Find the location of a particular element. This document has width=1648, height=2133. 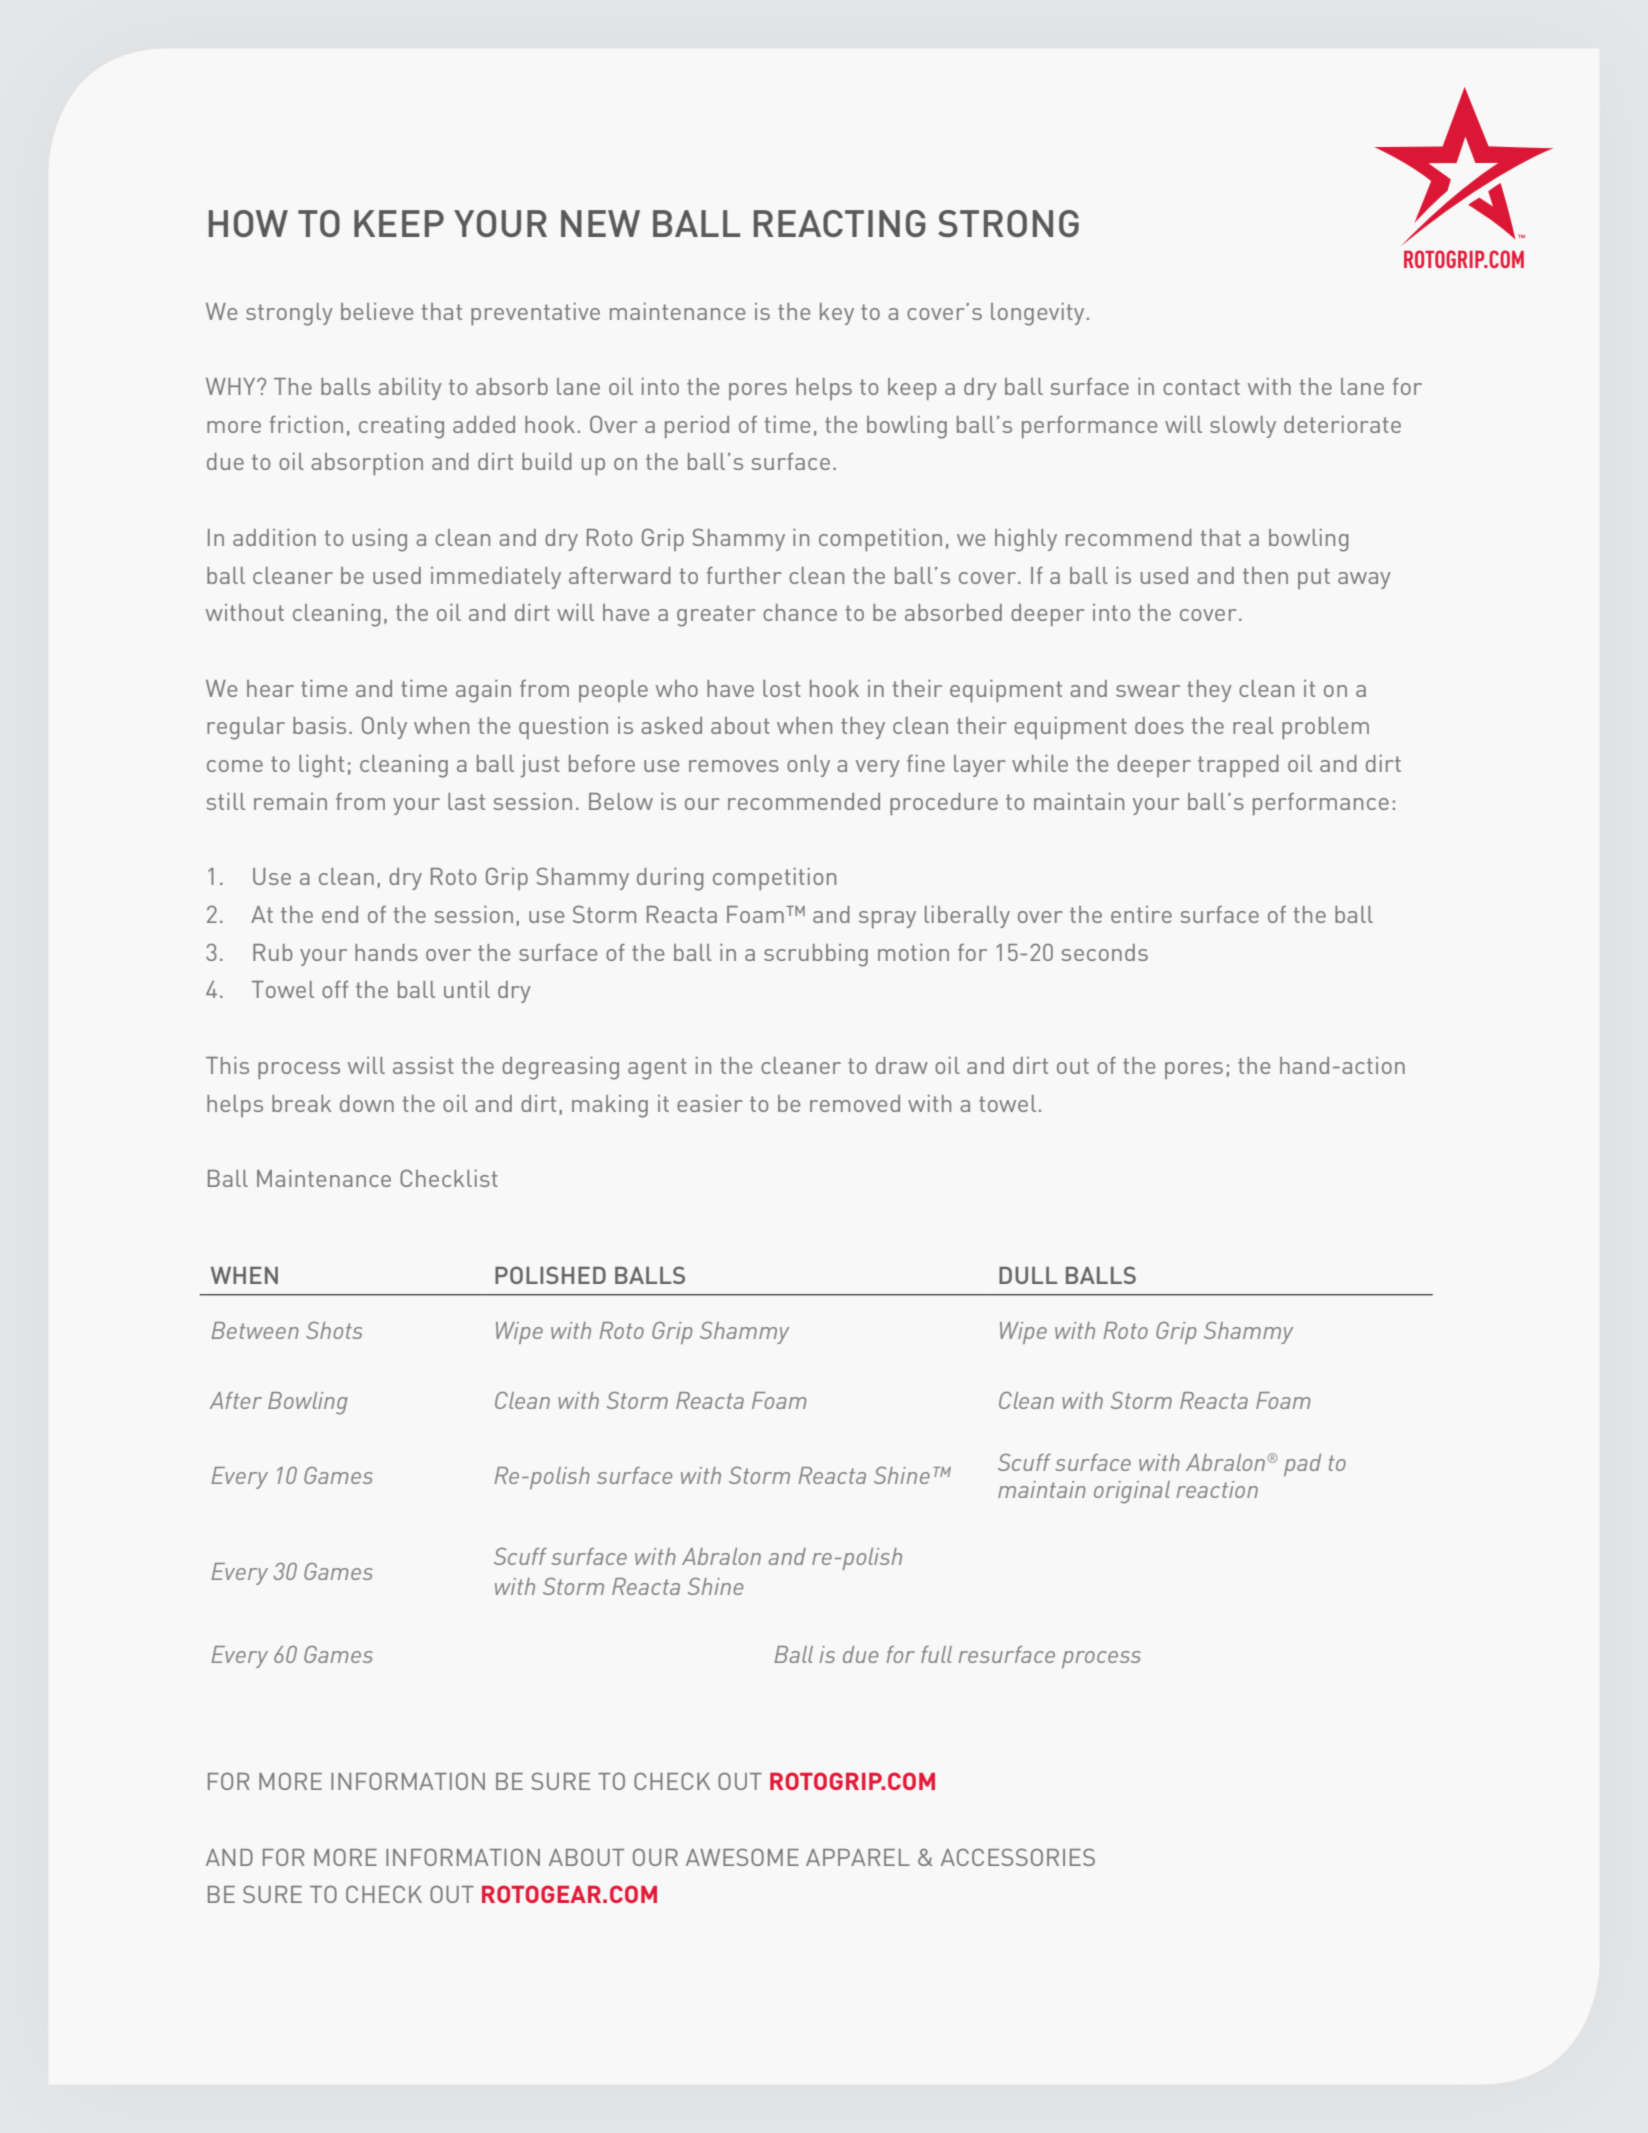

Shots is located at coordinates (334, 1330).
